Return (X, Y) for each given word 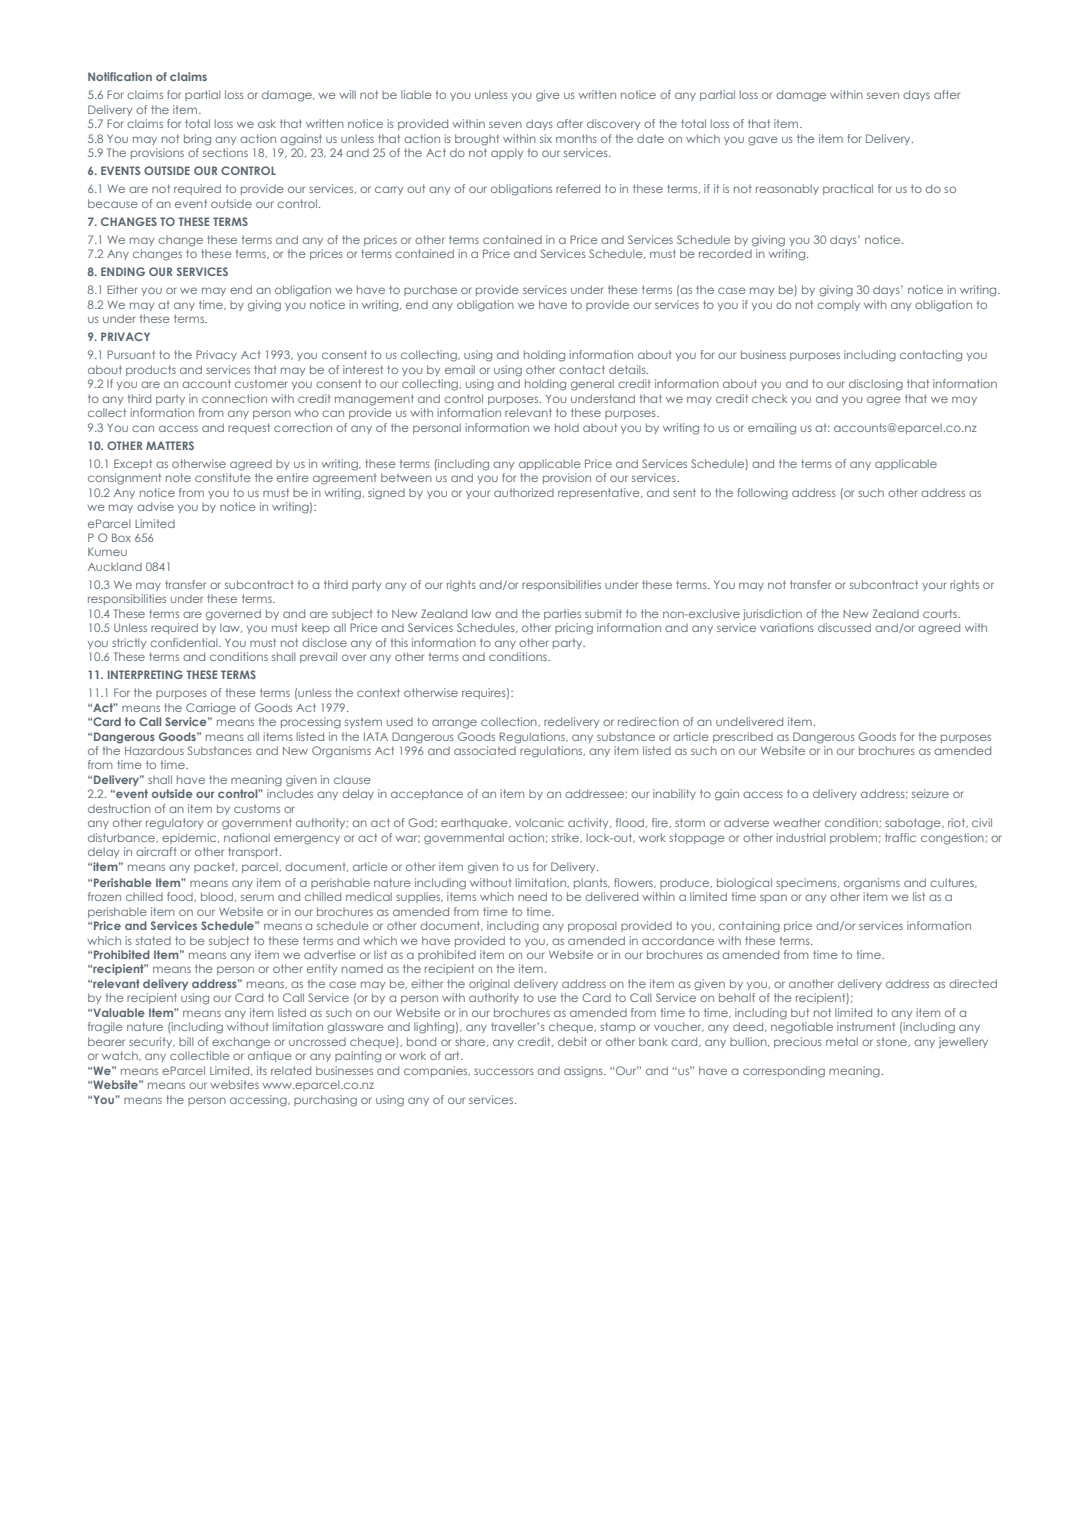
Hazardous (154, 750)
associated (485, 750)
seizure (930, 793)
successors (504, 1071)
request (249, 428)
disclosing (876, 385)
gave (763, 141)
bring (197, 140)
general (592, 385)
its (262, 1070)
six (546, 138)
